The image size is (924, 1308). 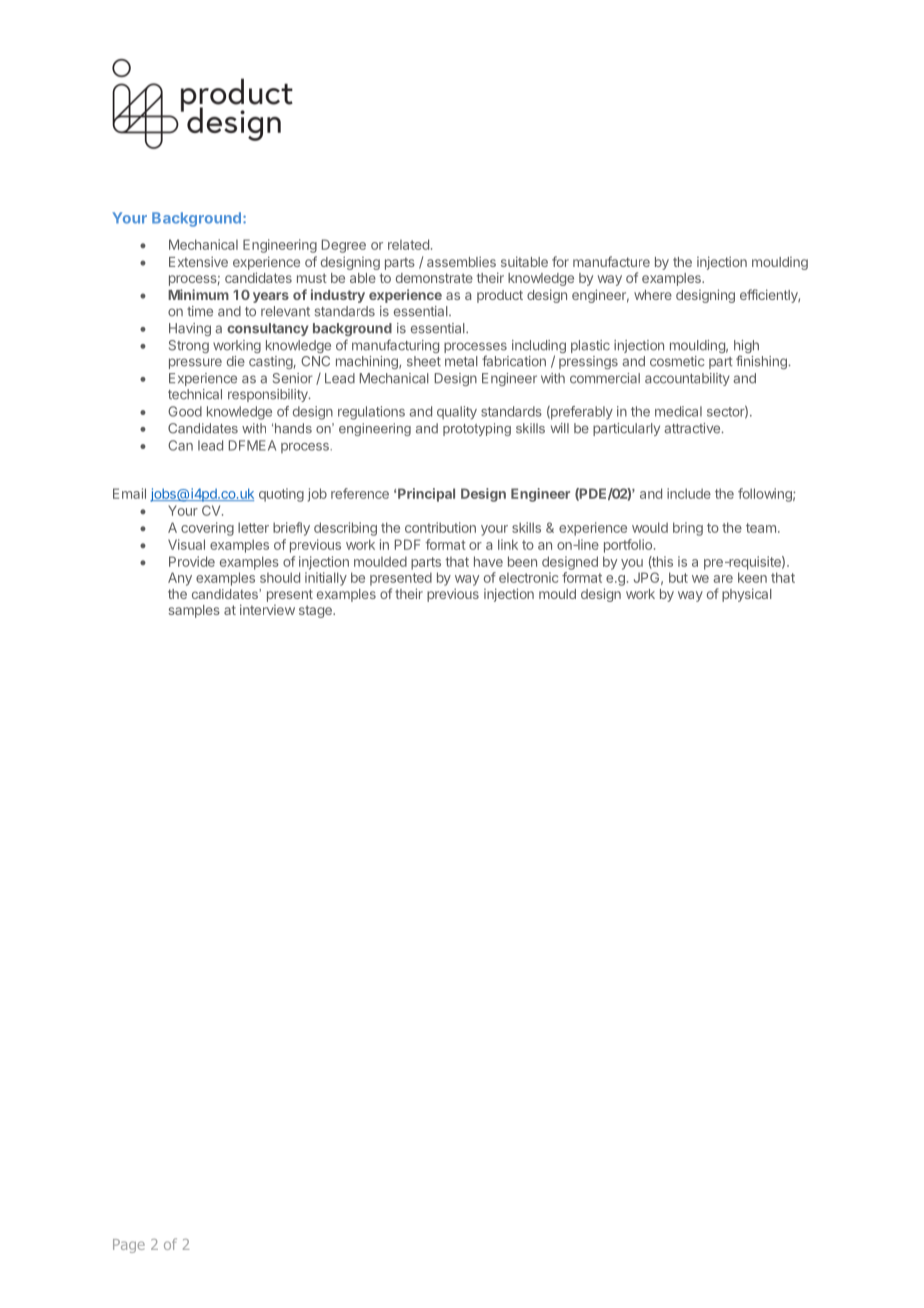 What do you see at coordinates (180, 579) in the screenshot?
I see `Any` at bounding box center [180, 579].
